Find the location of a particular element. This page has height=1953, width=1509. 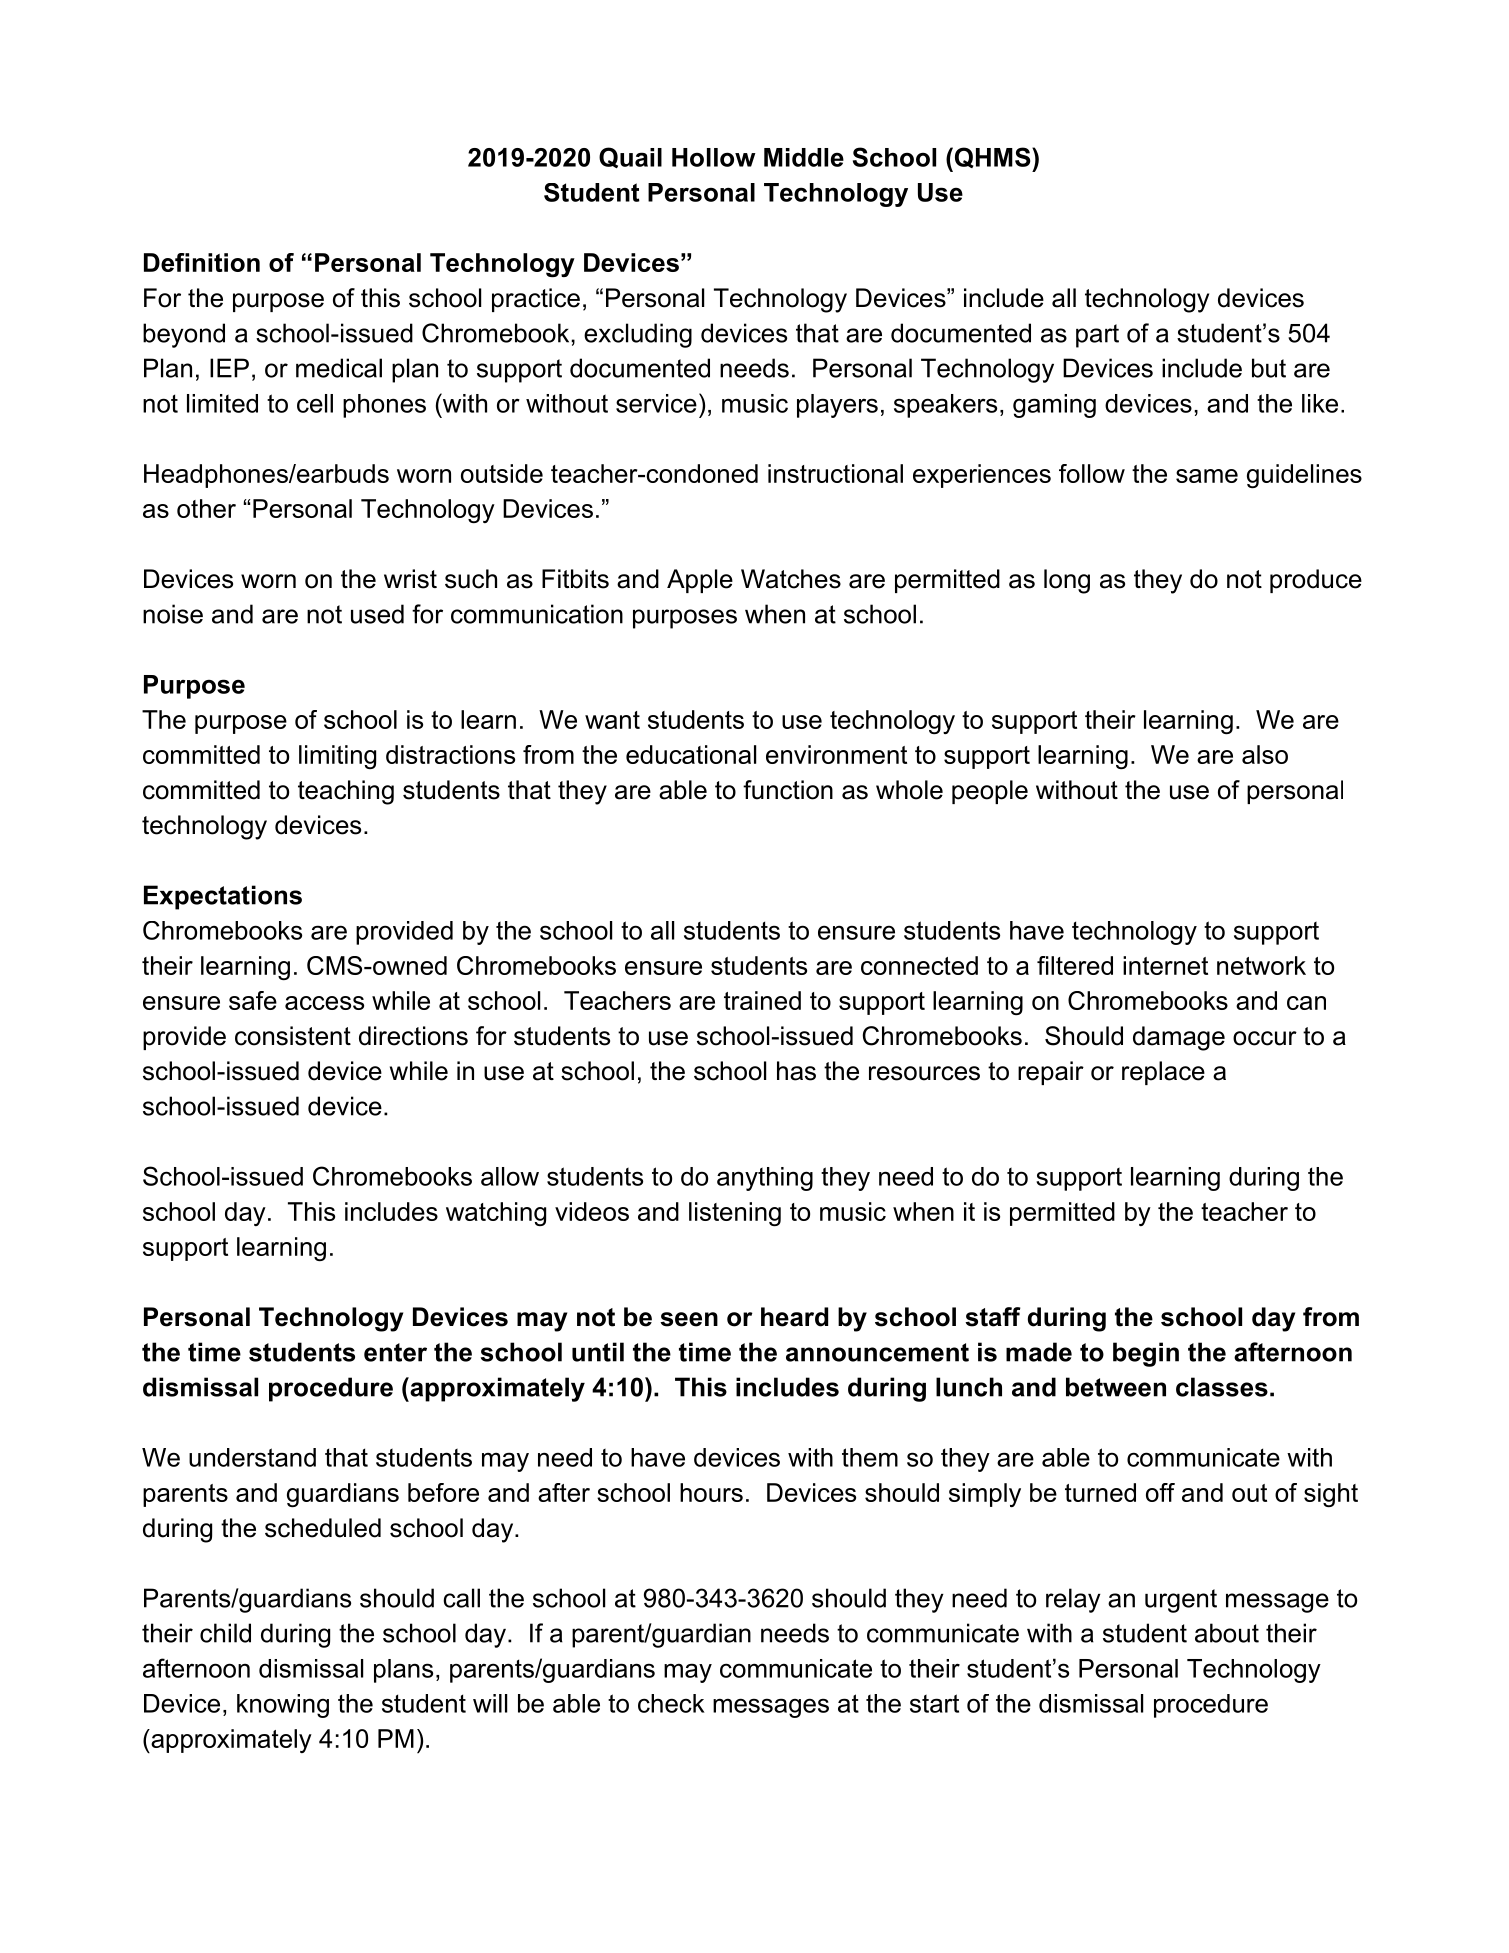

heard is located at coordinates (794, 1317).
